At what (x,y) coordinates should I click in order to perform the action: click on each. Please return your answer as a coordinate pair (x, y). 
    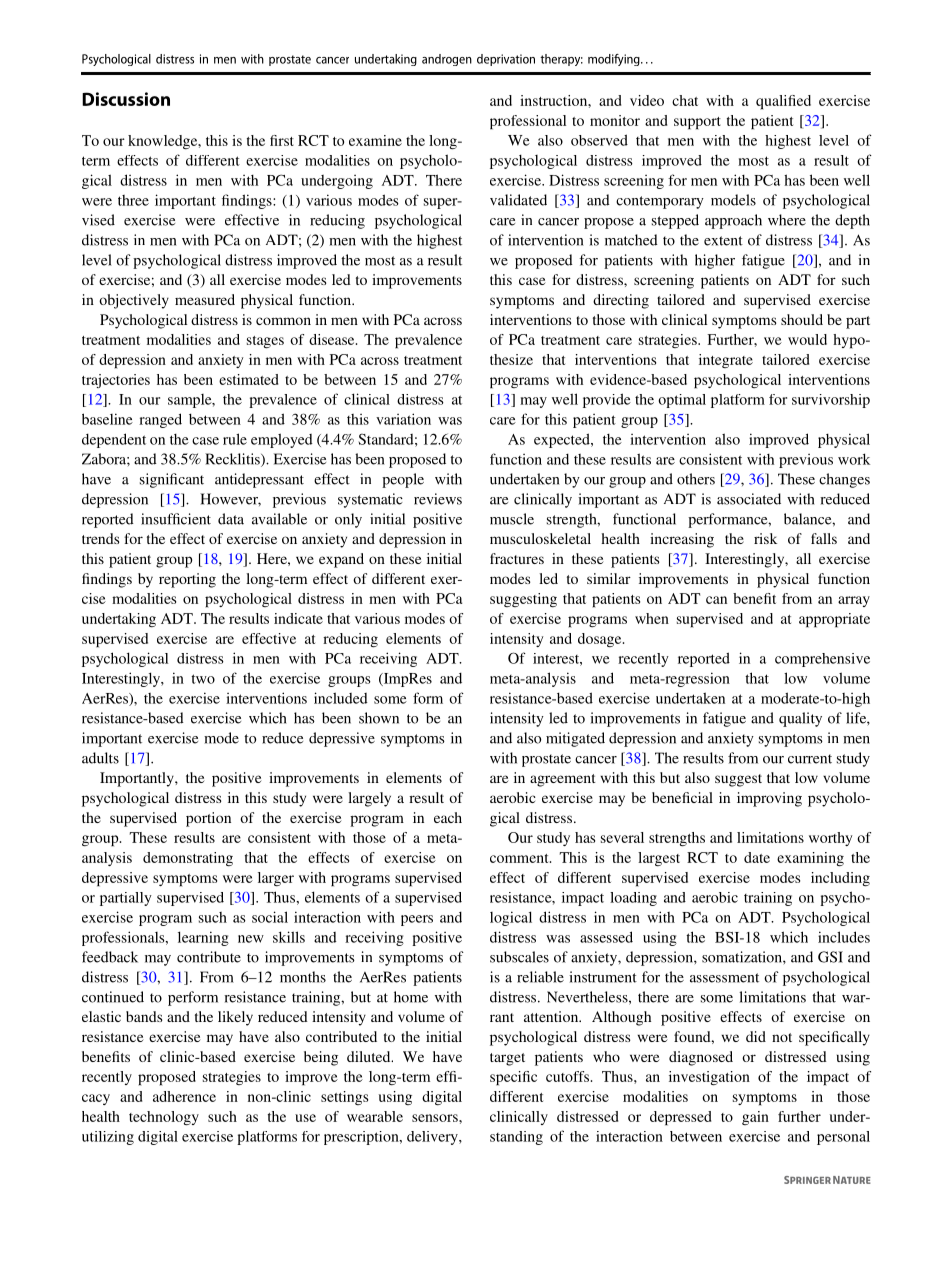
    Looking at the image, I should click on (448, 817).
